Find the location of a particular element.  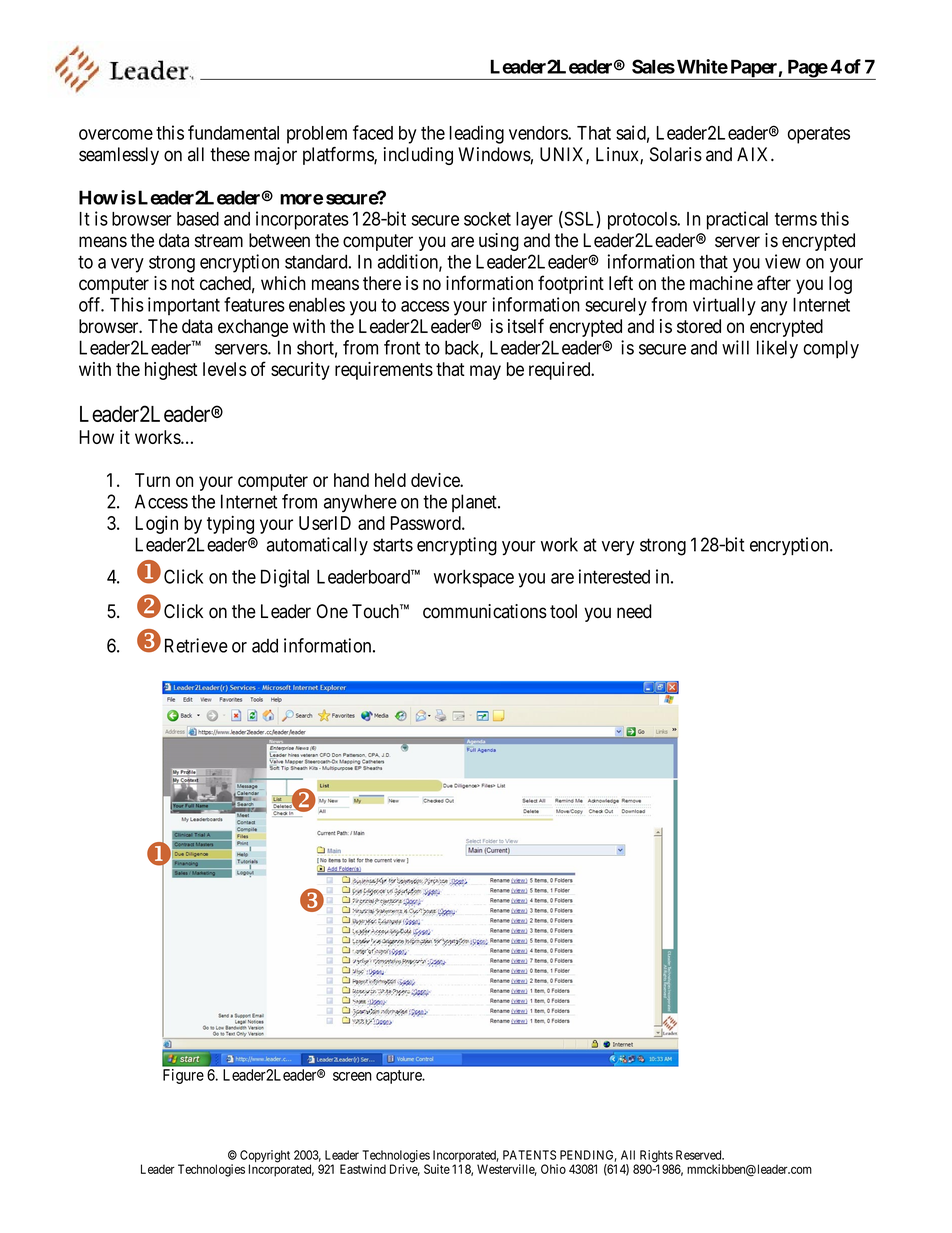

AIX is located at coordinates (754, 154).
